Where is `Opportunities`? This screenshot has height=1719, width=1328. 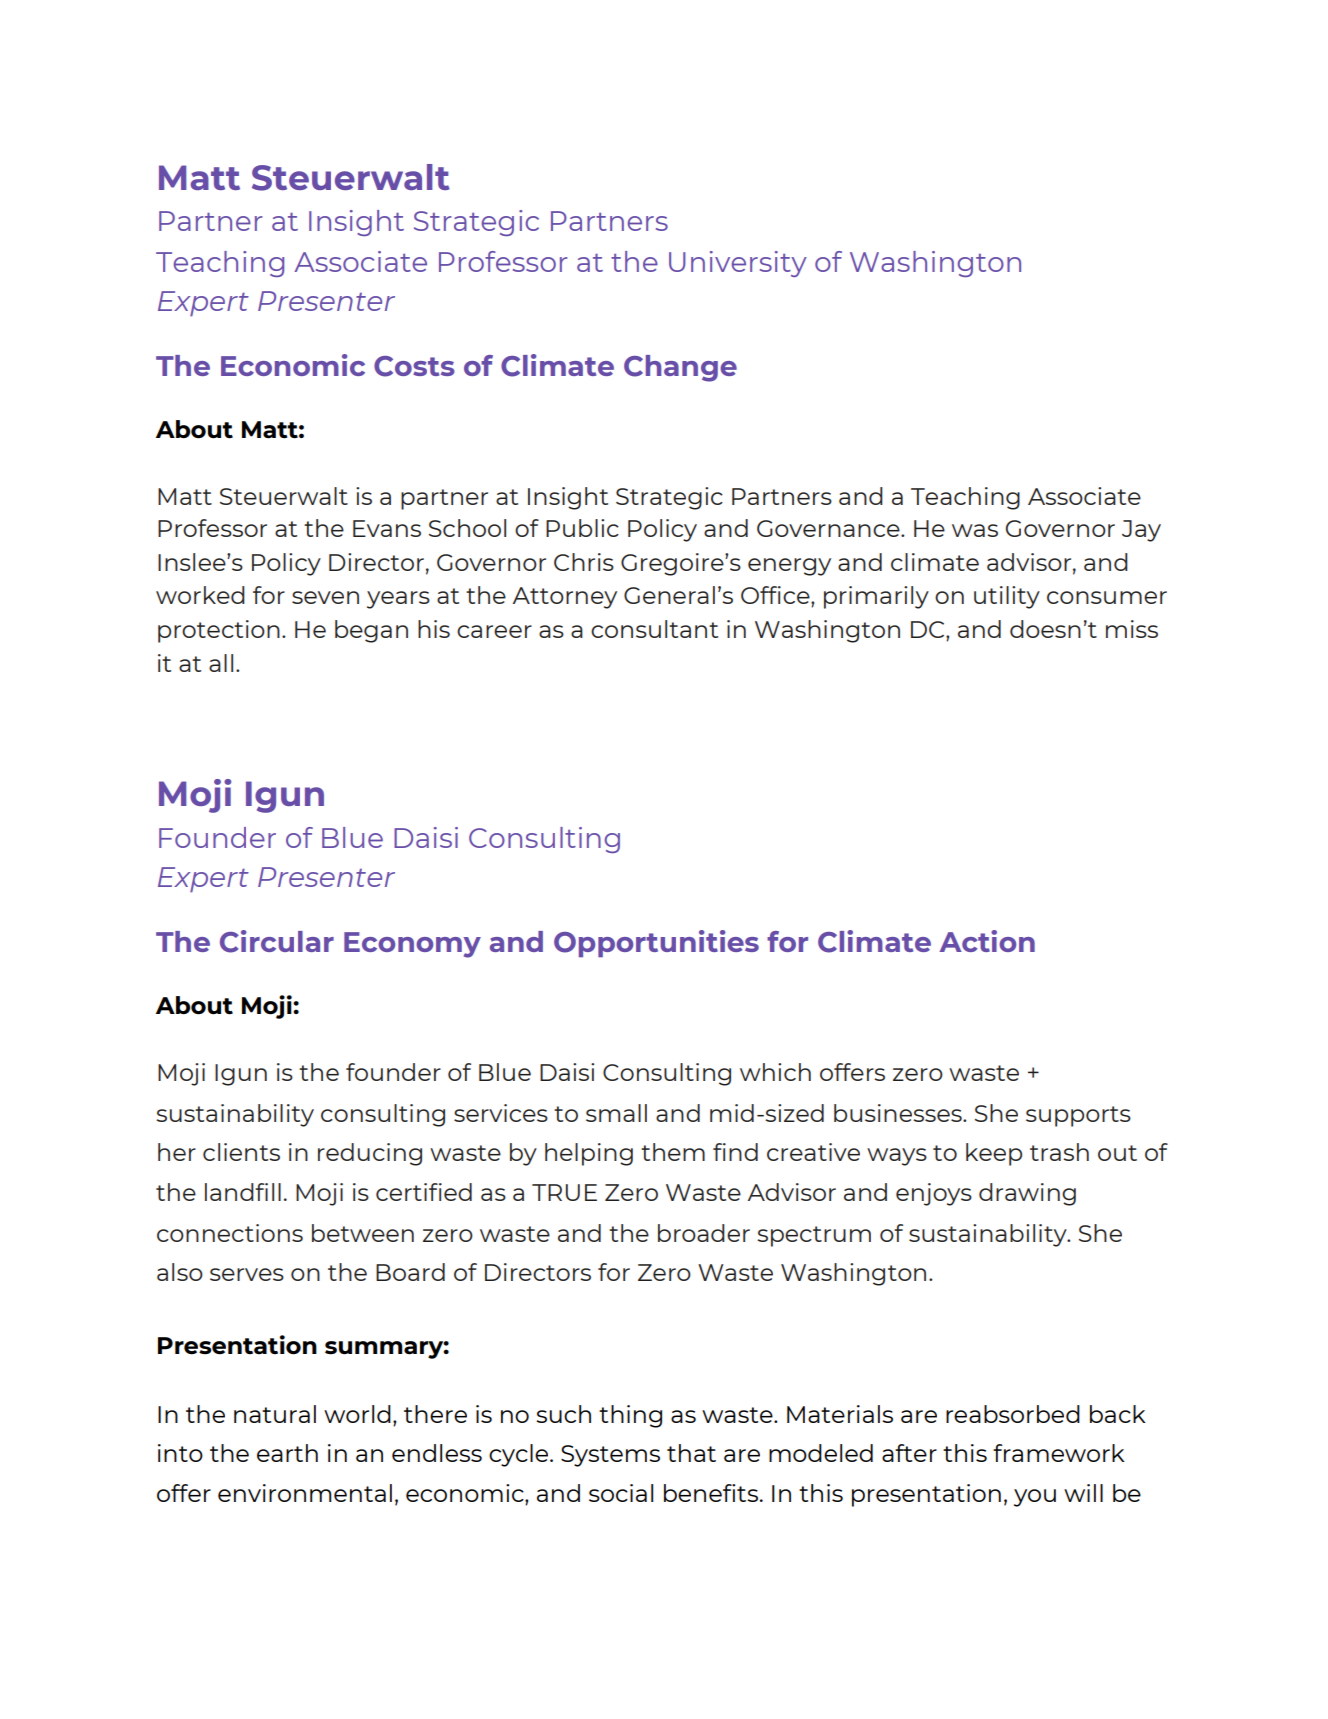 Opportunities is located at coordinates (656, 943).
